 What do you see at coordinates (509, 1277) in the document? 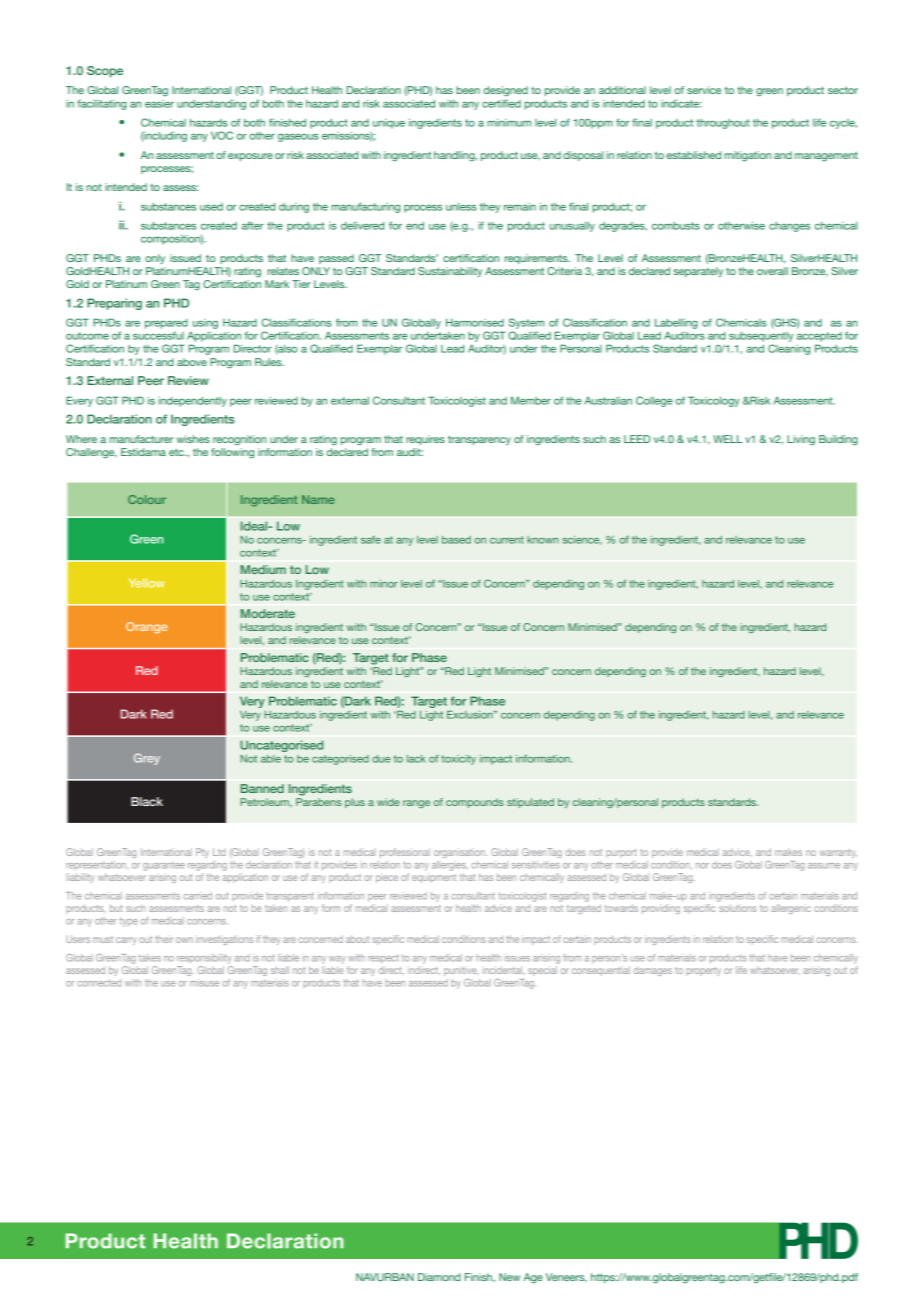
I see `New` at bounding box center [509, 1277].
